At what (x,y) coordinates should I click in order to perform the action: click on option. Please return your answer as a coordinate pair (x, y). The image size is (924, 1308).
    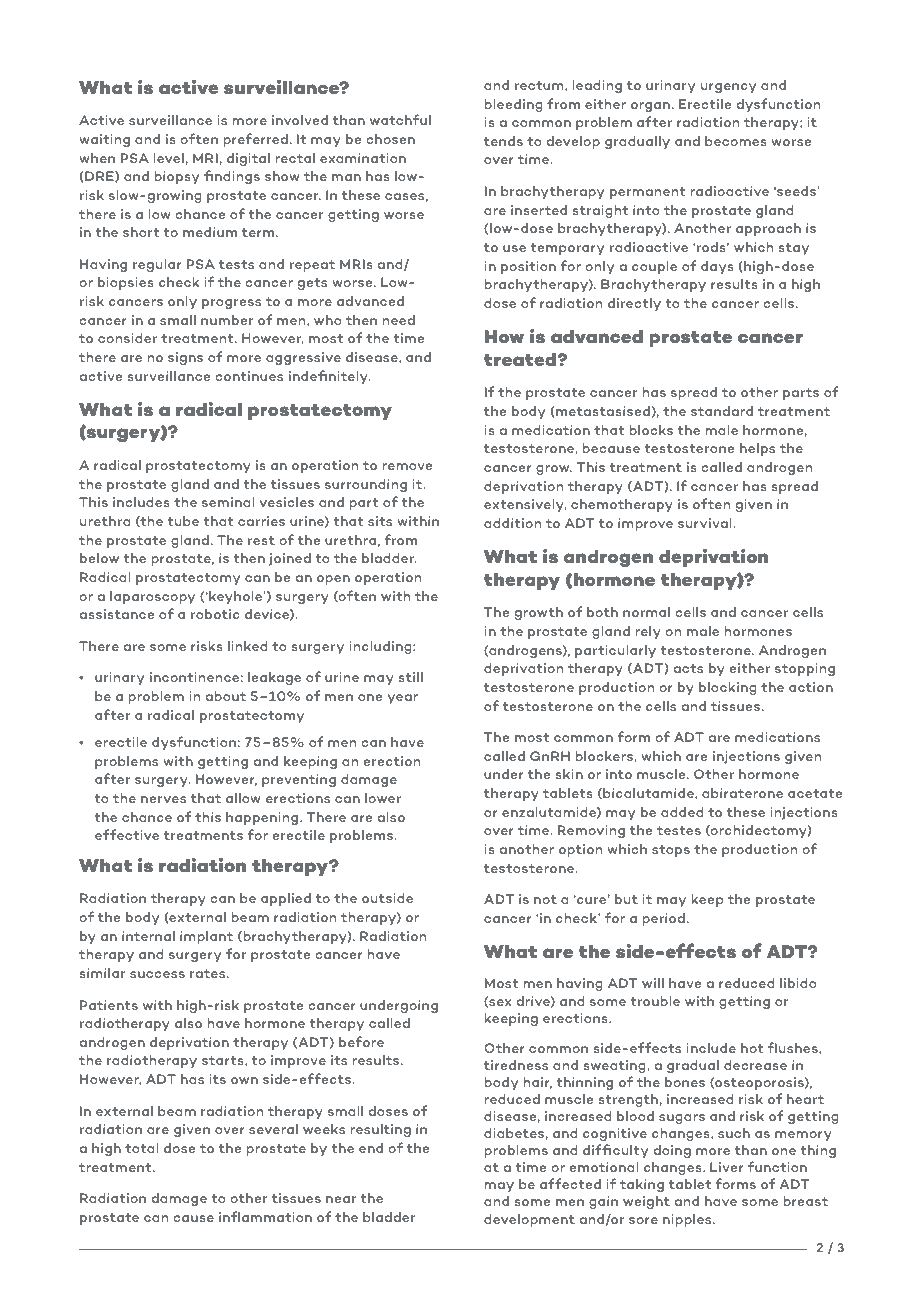
    Looking at the image, I should click on (580, 851).
